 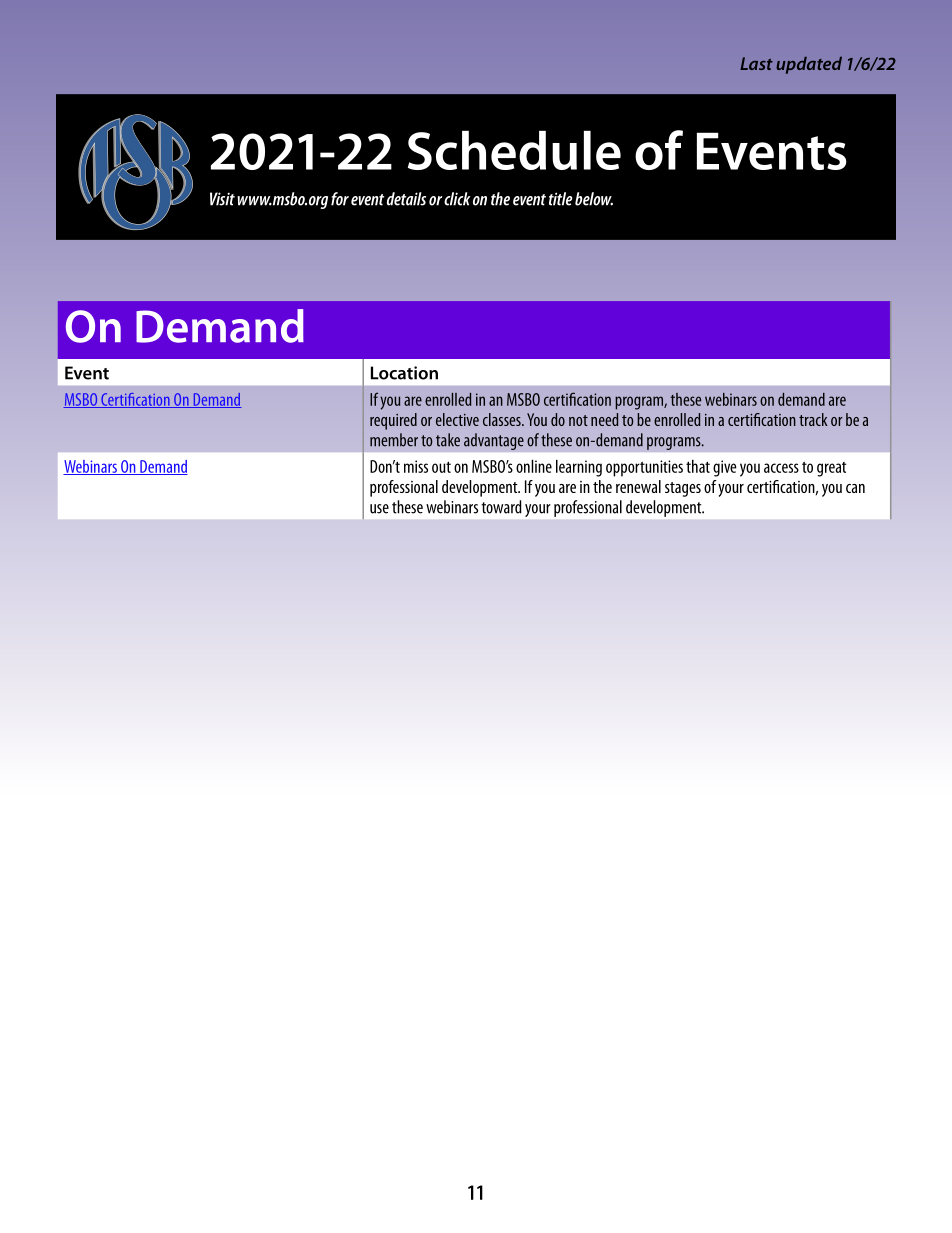 I want to click on toward, so click(x=501, y=507).
